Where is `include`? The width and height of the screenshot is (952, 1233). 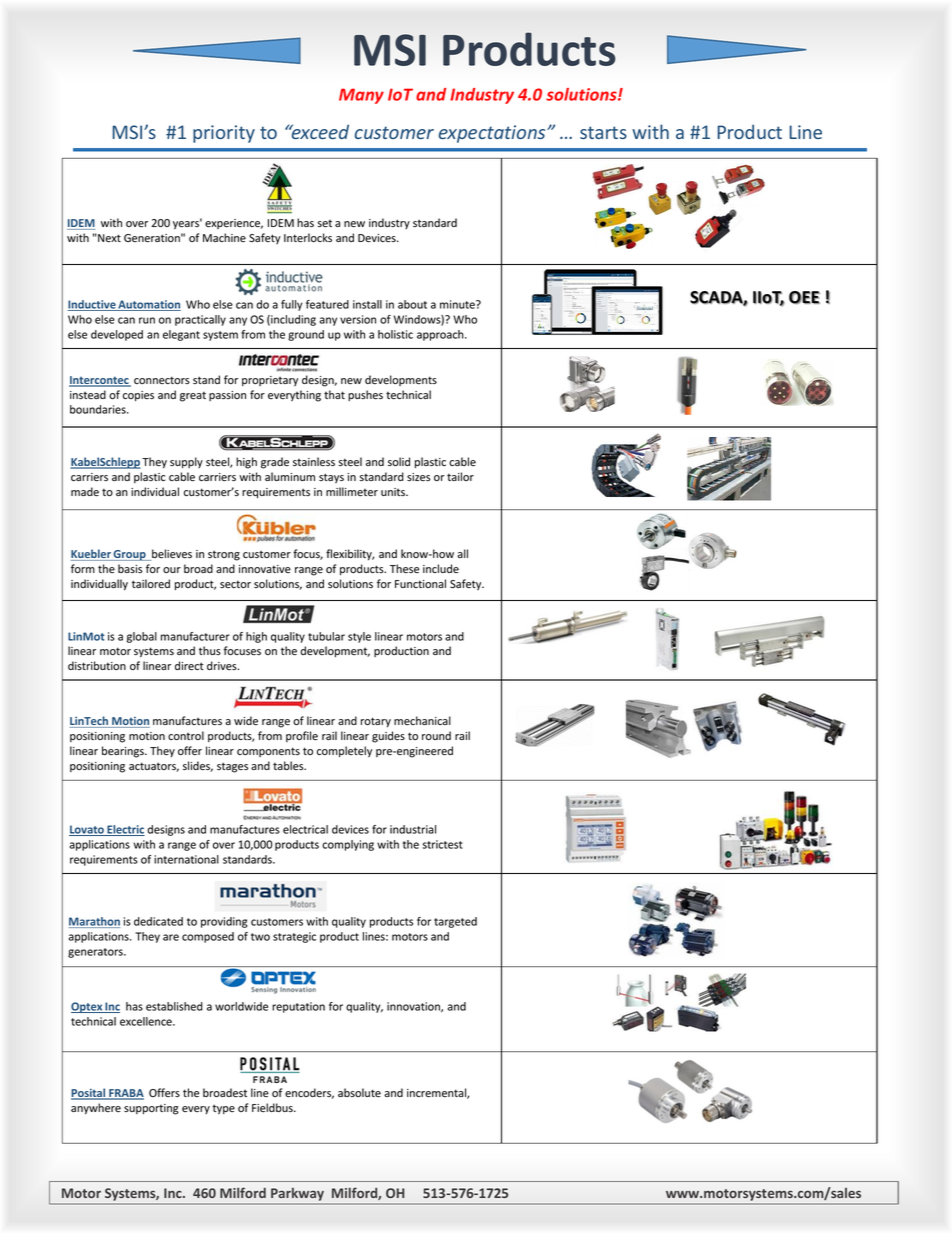 include is located at coordinates (441, 569).
